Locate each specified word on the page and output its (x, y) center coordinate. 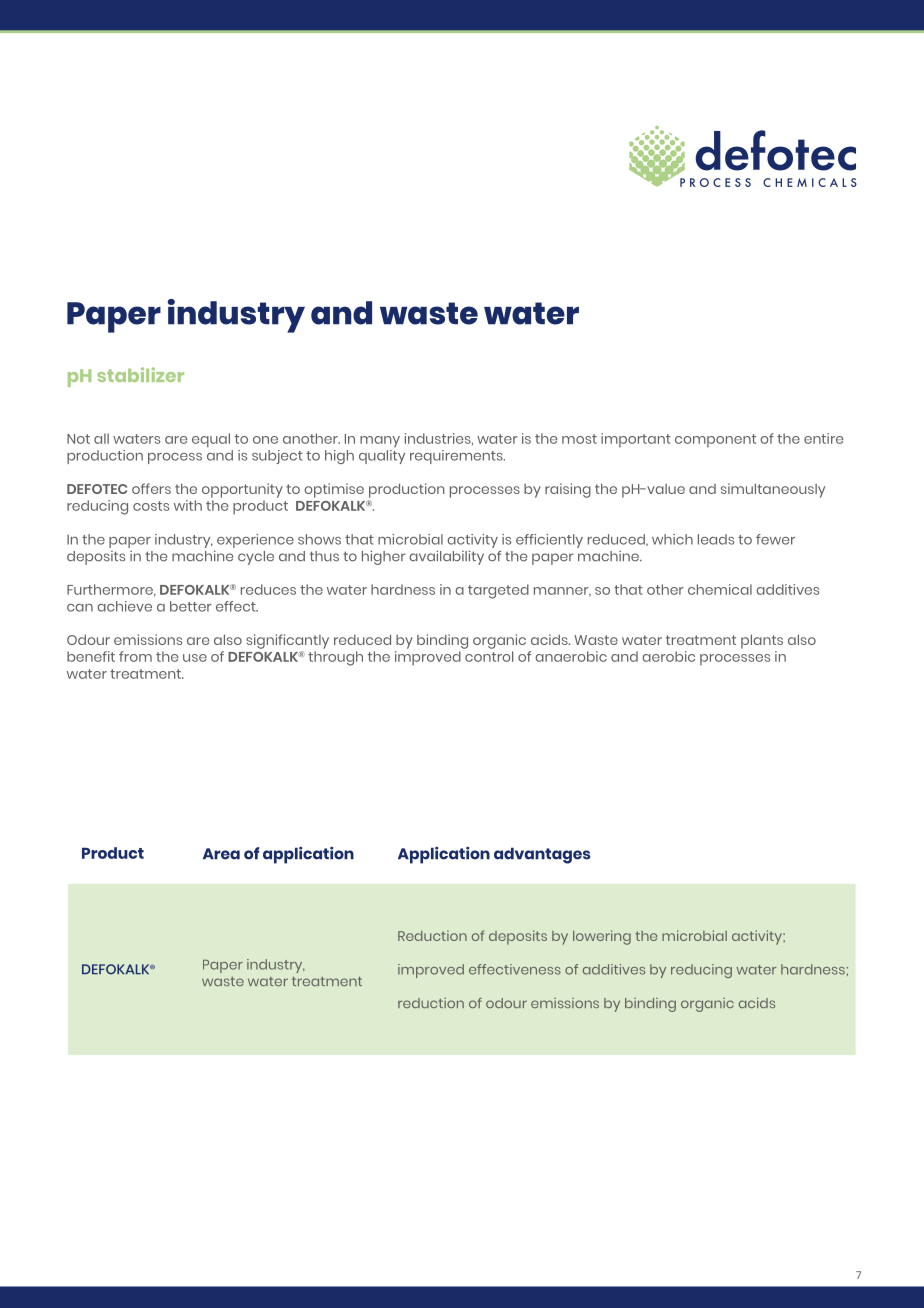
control (489, 656)
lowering (602, 937)
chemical (720, 589)
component (715, 440)
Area (221, 854)
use (195, 658)
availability (446, 557)
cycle (256, 558)
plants (762, 641)
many (380, 442)
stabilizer (140, 374)
